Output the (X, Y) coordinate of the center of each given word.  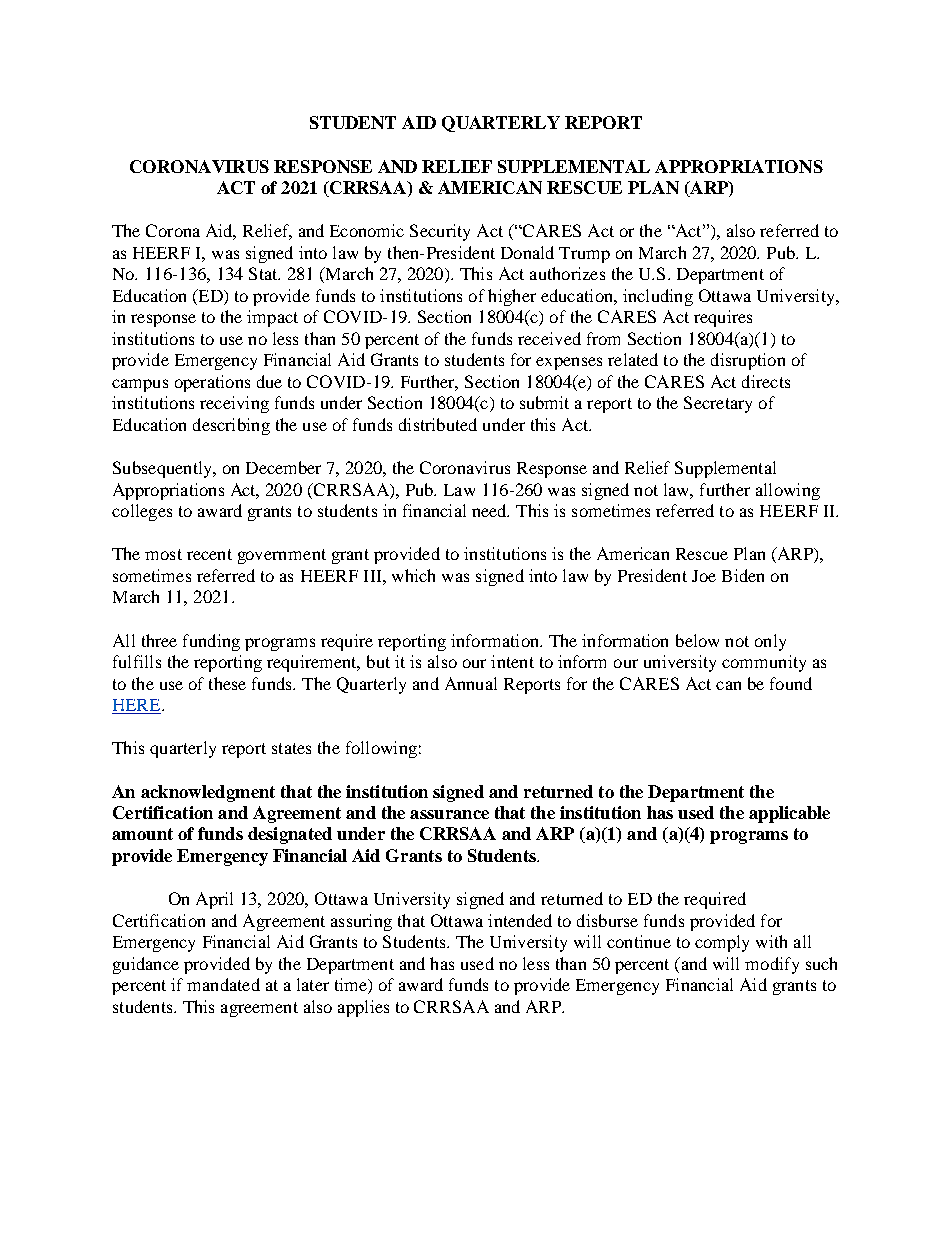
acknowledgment (208, 793)
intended (520, 920)
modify (772, 965)
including (658, 297)
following (381, 749)
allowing (788, 491)
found (791, 683)
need (490, 510)
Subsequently (164, 469)
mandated (223, 984)
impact (272, 318)
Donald (527, 252)
